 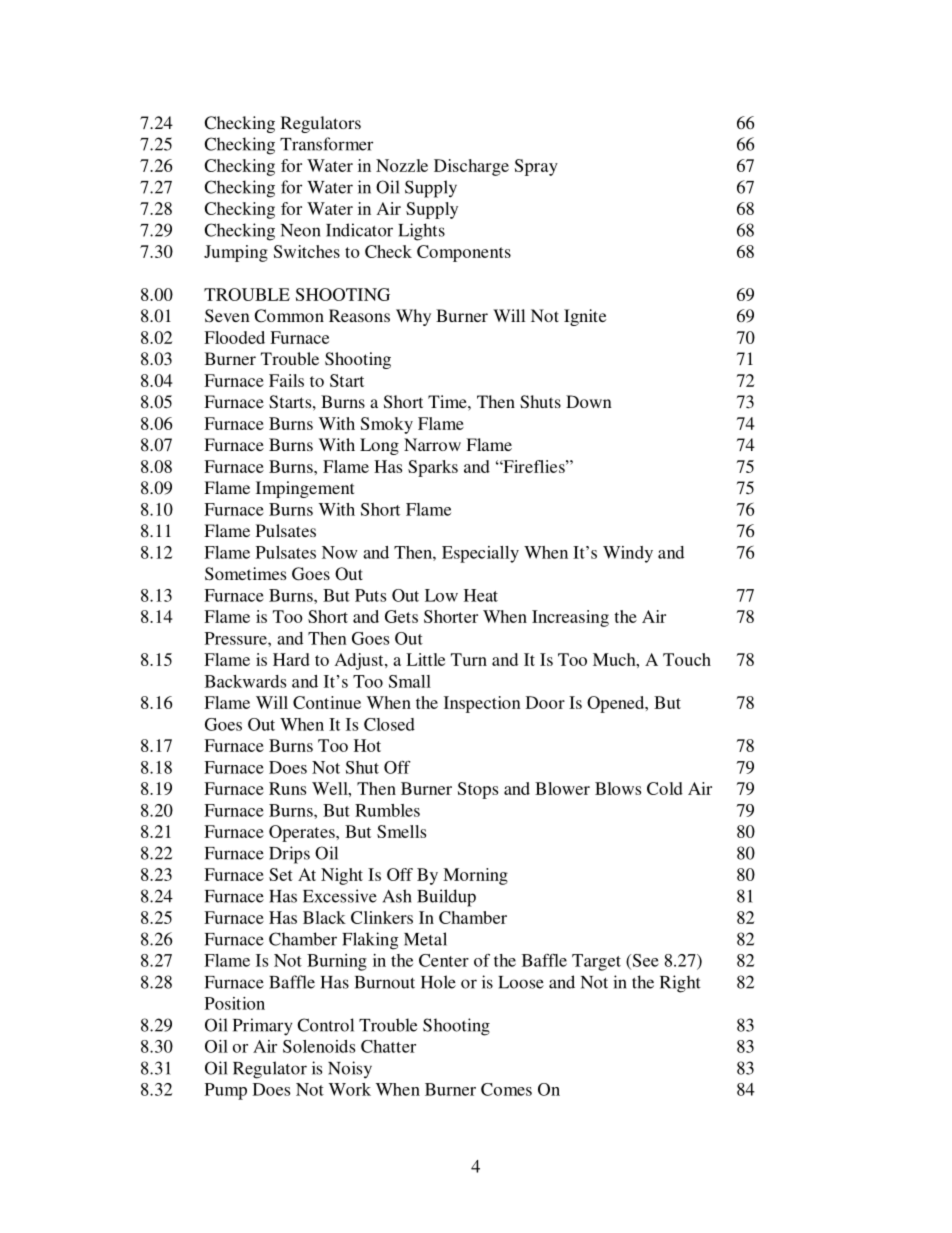 What do you see at coordinates (536, 167) in the page?
I see `Spray` at bounding box center [536, 167].
